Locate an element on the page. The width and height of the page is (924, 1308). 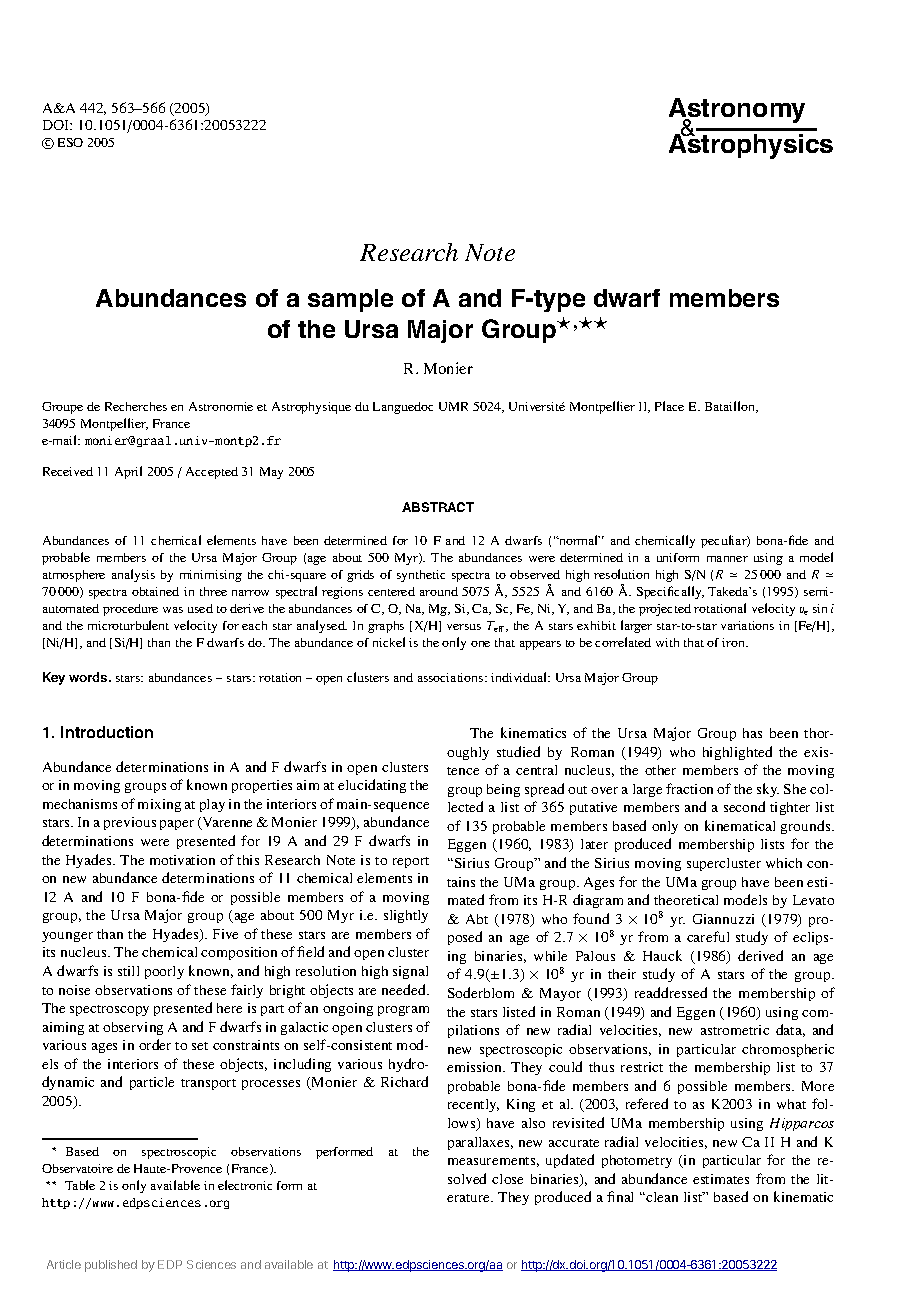
Astrophysics is located at coordinates (751, 145).
